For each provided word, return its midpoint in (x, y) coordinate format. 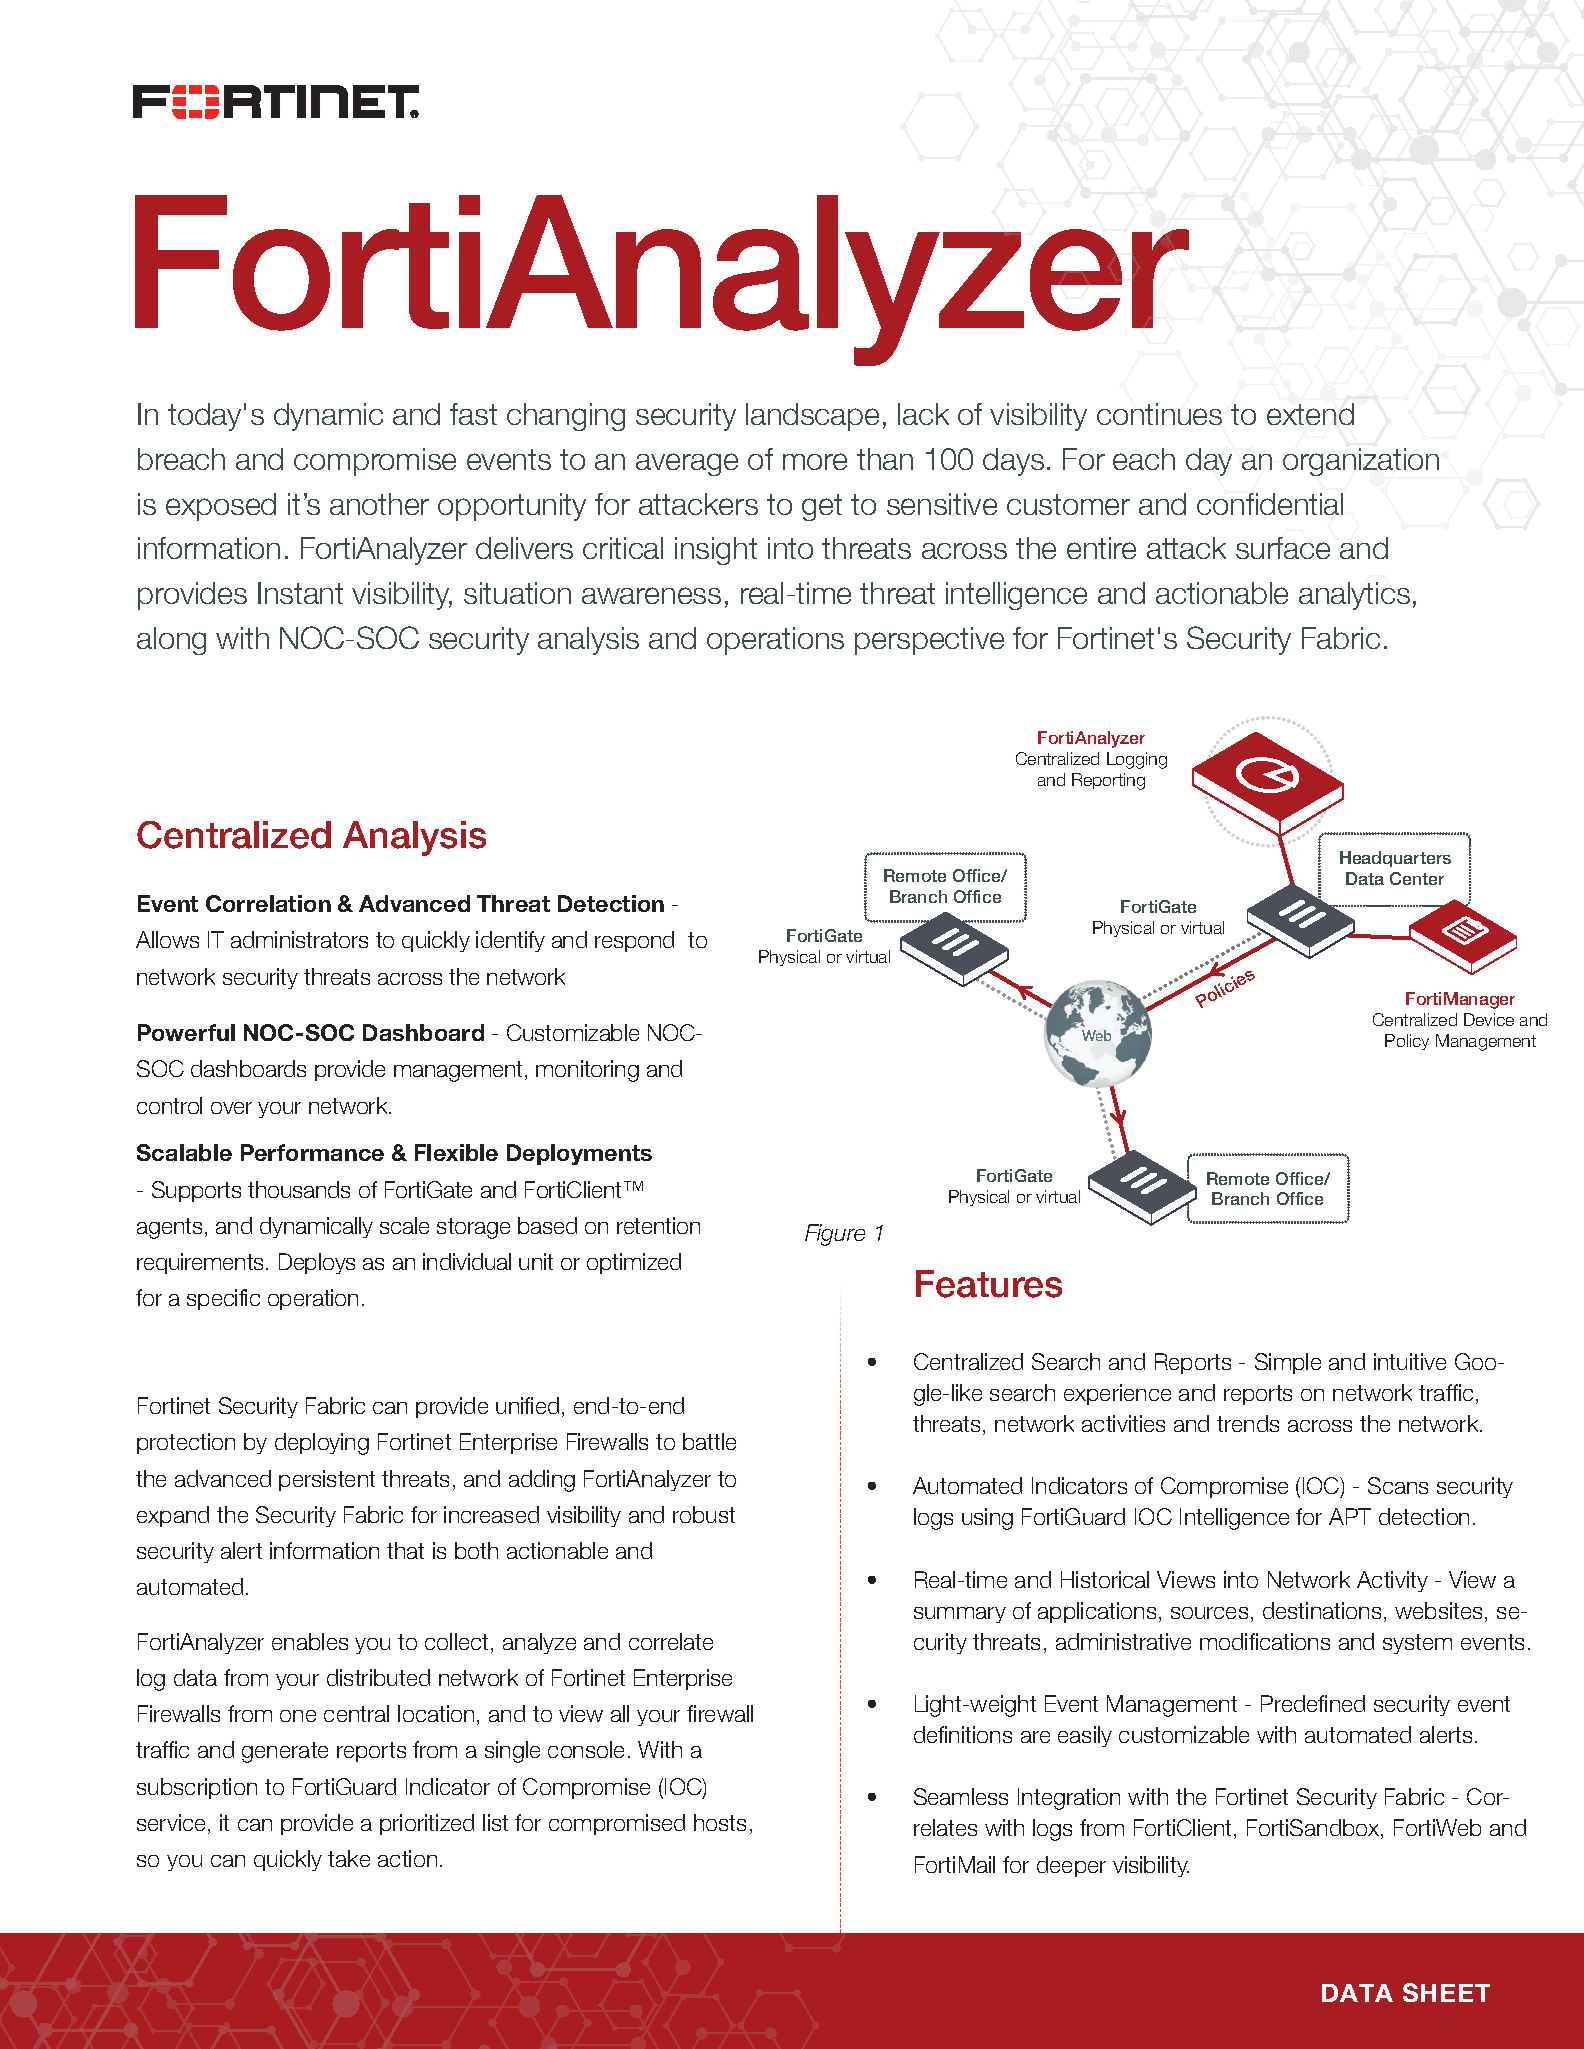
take (349, 1858)
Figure (835, 1235)
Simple (1288, 1363)
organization (1361, 462)
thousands (299, 1189)
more (815, 461)
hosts (720, 1822)
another (379, 504)
